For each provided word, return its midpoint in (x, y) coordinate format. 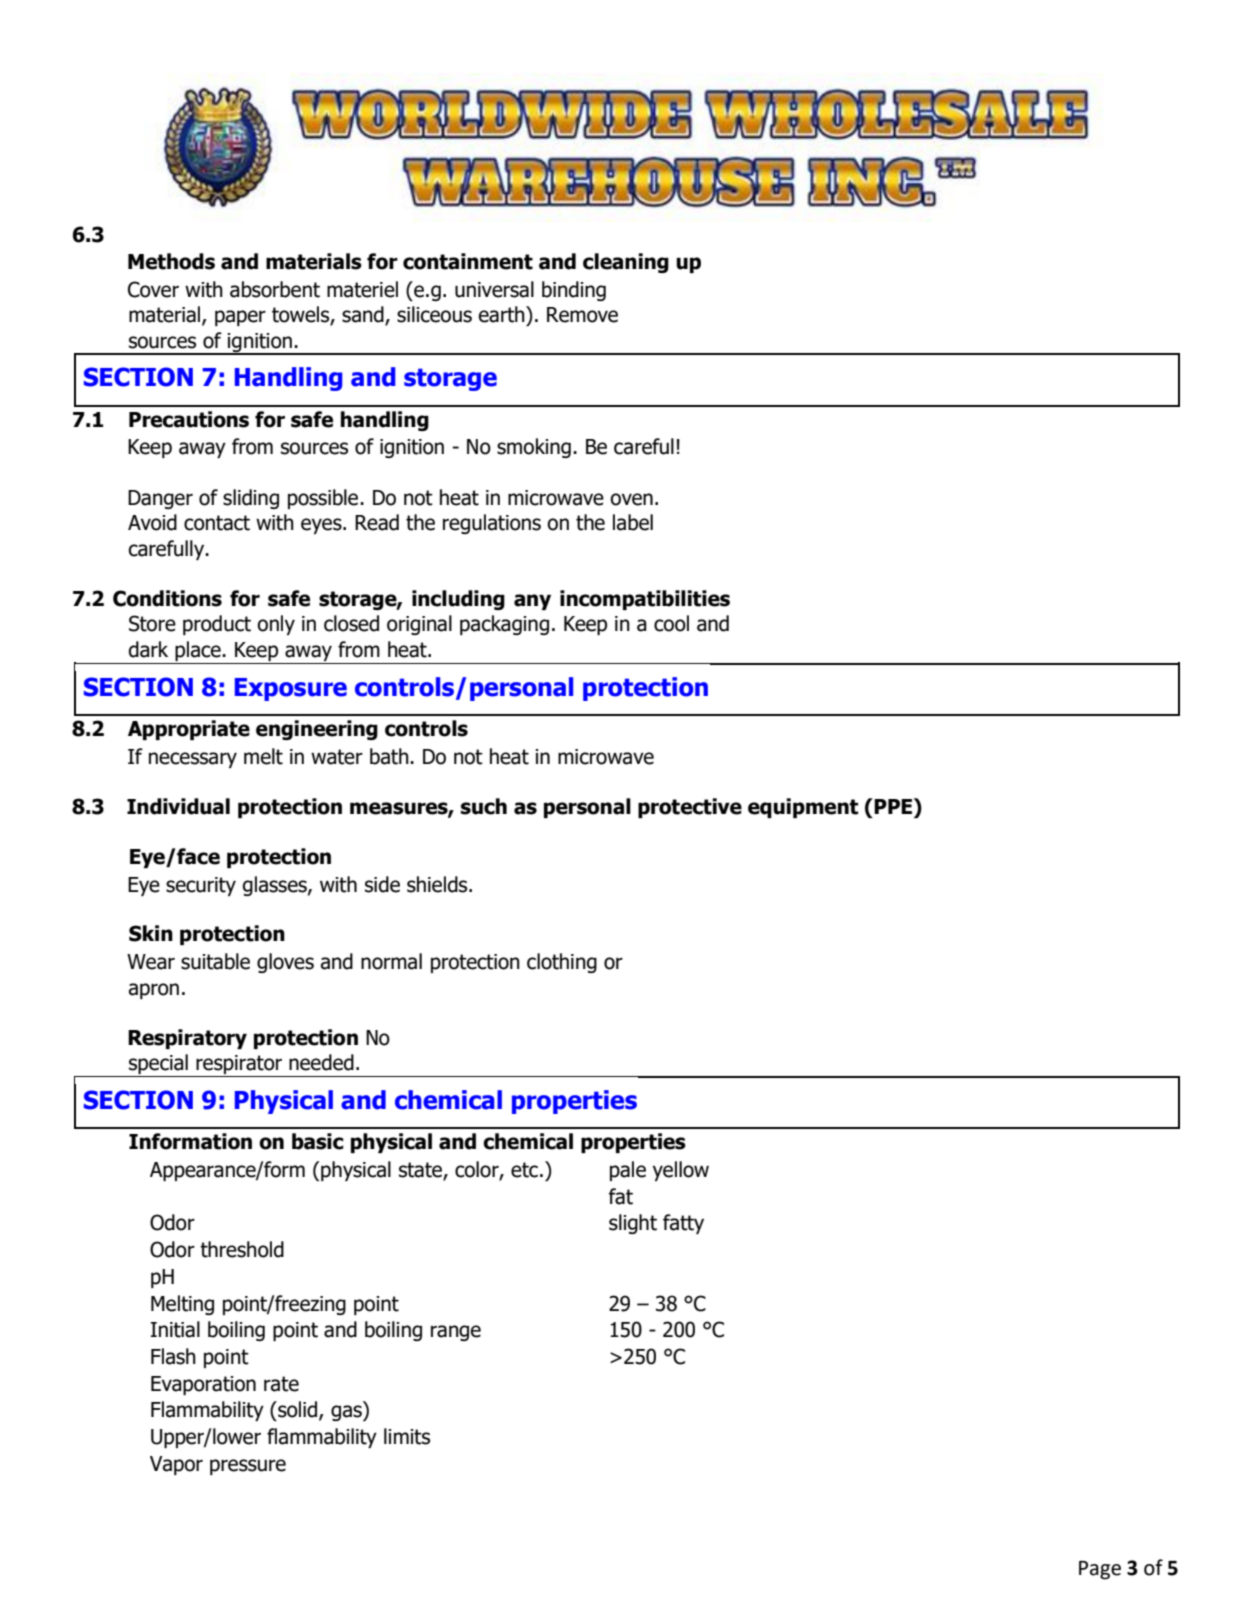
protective (690, 808)
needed (321, 1062)
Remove (582, 315)
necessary (193, 760)
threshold (242, 1249)
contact (217, 523)
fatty (683, 1224)
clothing (562, 963)
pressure (248, 1467)
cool (671, 623)
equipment (803, 808)
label (633, 522)
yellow (681, 1171)
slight (633, 1224)
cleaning (626, 263)
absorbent (275, 289)
